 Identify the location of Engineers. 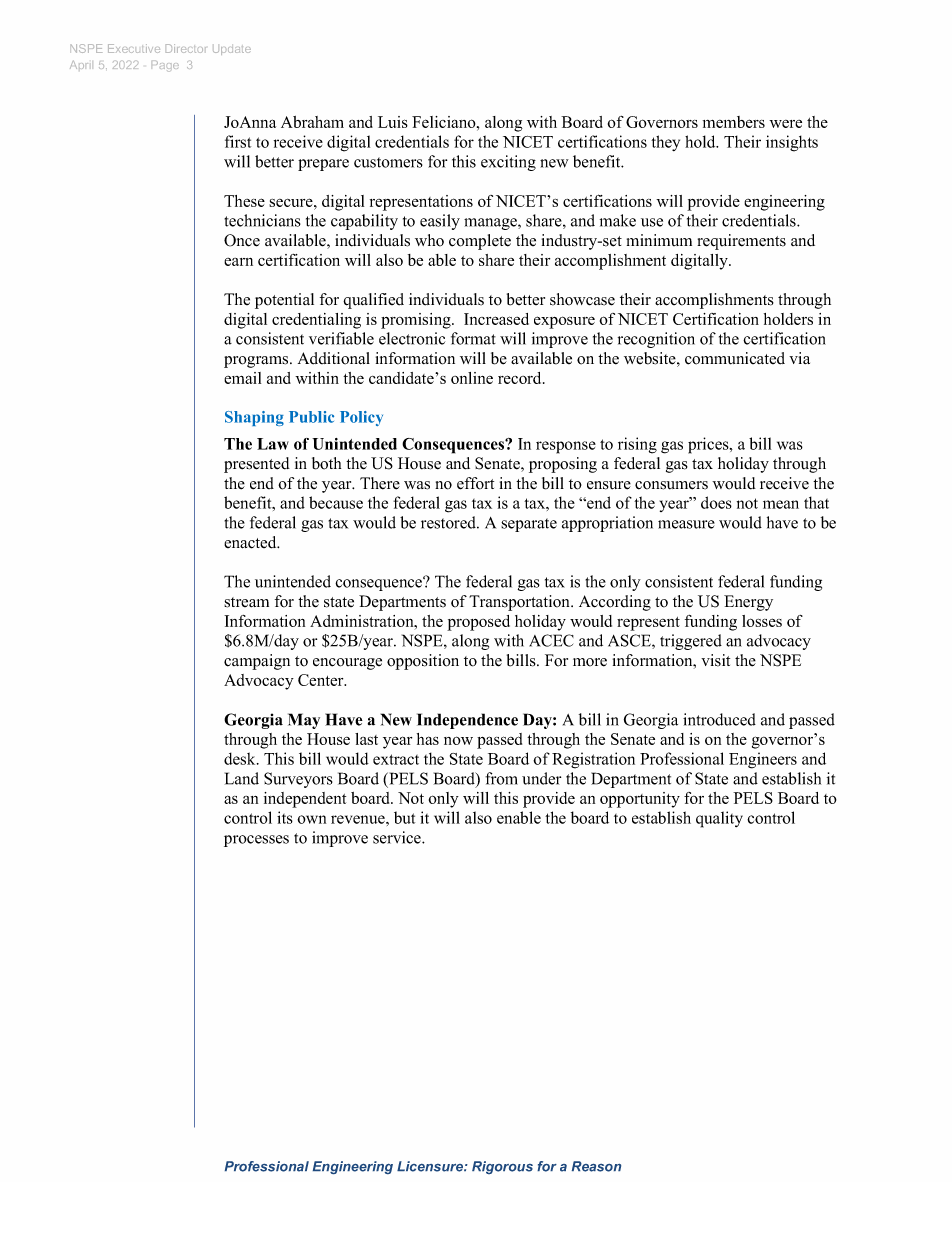
(763, 760).
